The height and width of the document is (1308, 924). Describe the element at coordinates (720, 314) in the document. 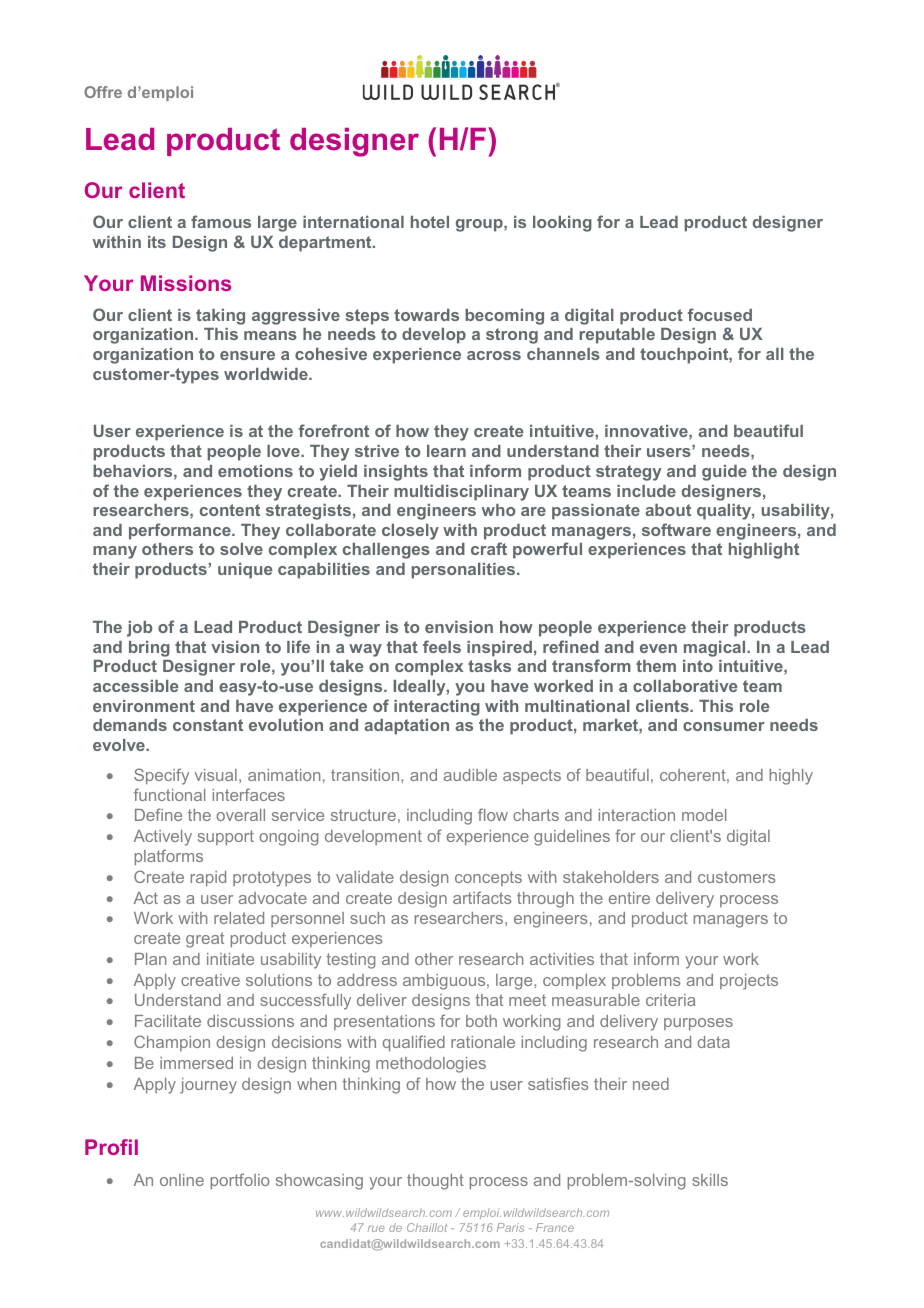

I see `focused` at that location.
